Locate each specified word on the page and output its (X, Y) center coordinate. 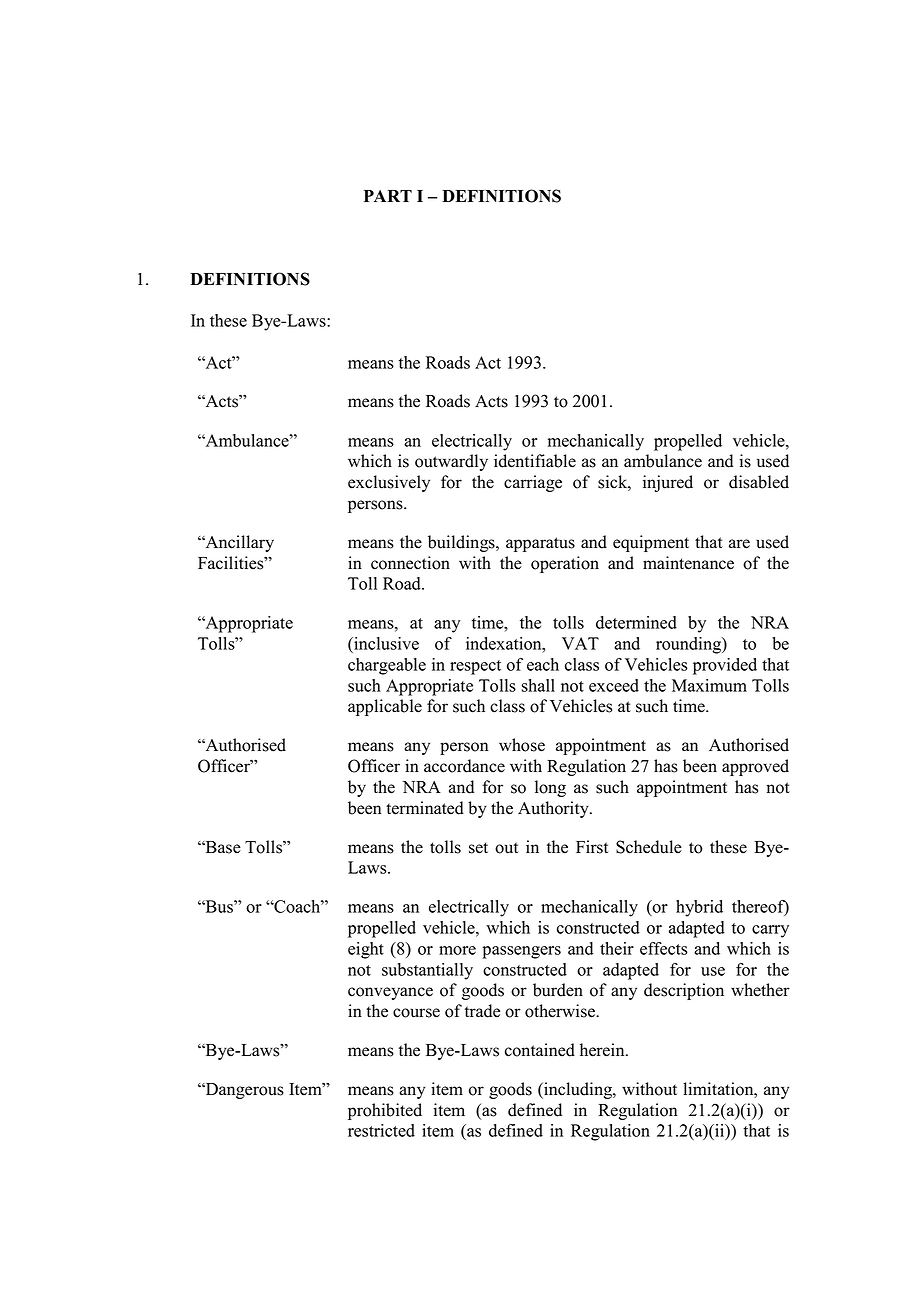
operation (565, 564)
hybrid (699, 908)
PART (388, 196)
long (550, 788)
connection (410, 563)
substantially (427, 971)
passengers (521, 952)
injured (668, 483)
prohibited (385, 1111)
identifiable (535, 461)
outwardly (451, 462)
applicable (385, 707)
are (739, 544)
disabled (759, 482)
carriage (533, 483)
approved (755, 767)
